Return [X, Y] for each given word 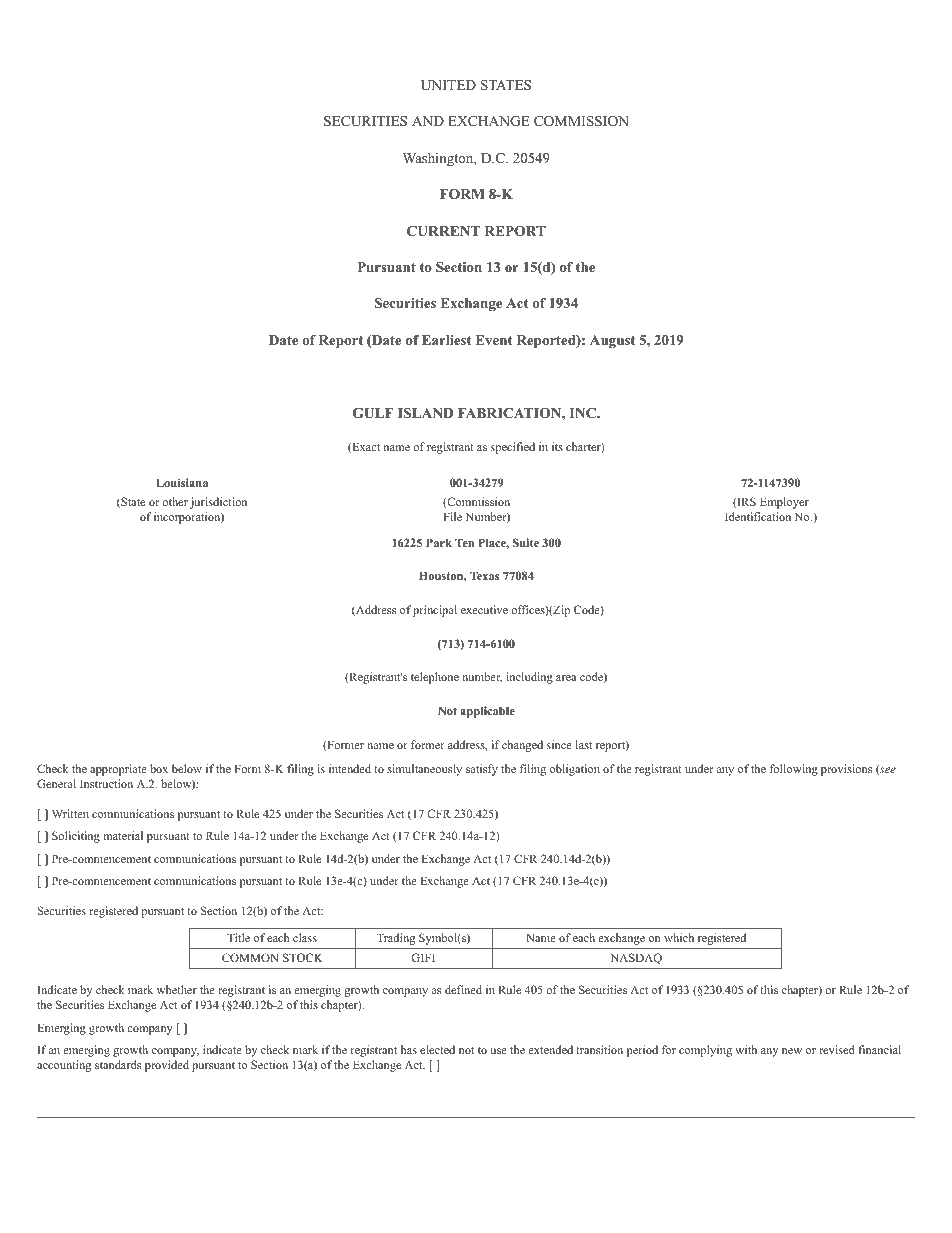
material [123, 835]
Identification [758, 516]
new [792, 1051]
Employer [784, 503]
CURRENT [443, 231]
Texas [484, 575]
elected [437, 1049]
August [612, 342]
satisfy [482, 770]
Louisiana [182, 482]
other [175, 501]
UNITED [448, 85]
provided [167, 1066]
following [794, 770]
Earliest [447, 340]
